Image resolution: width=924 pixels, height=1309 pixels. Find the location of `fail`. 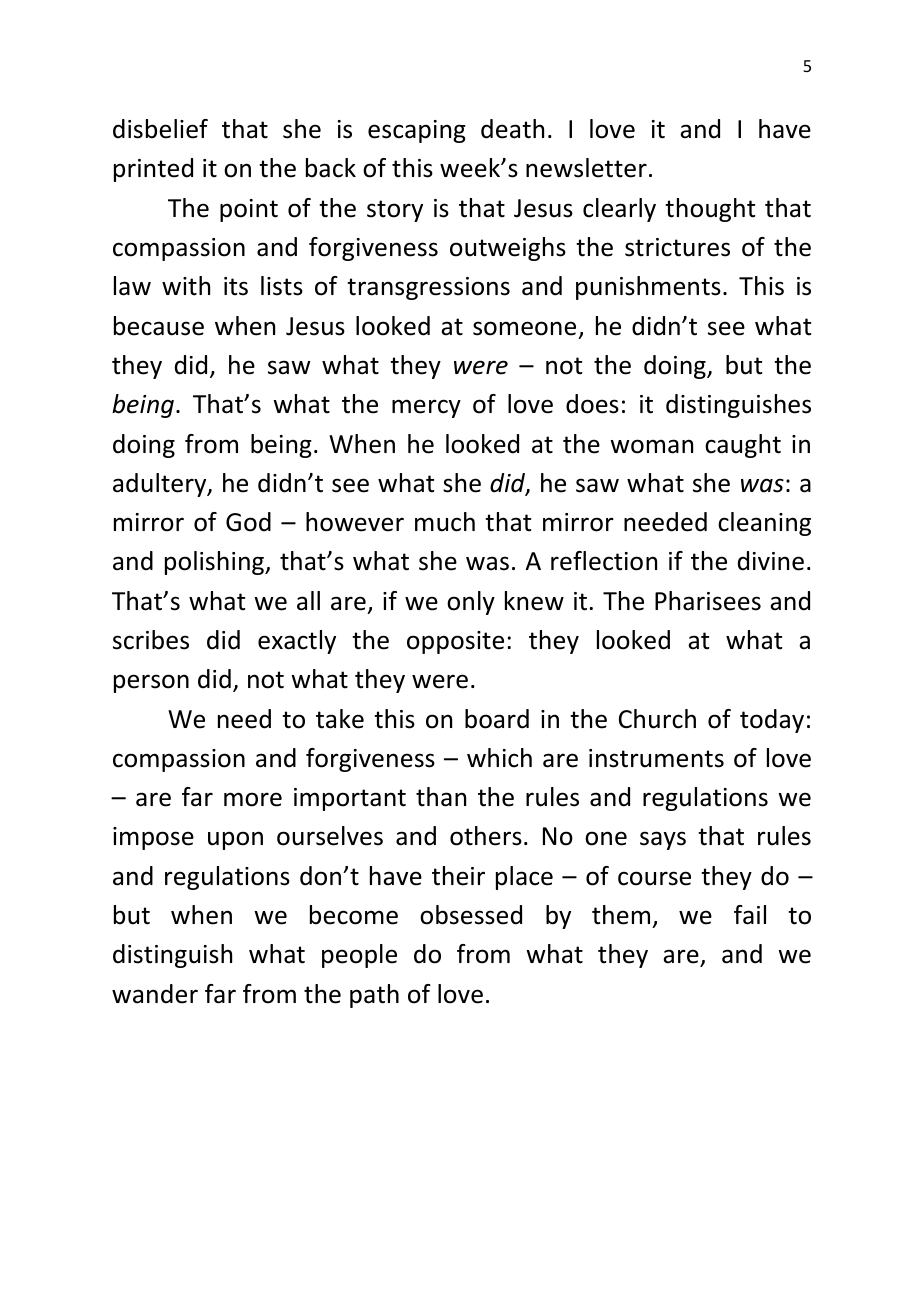

fail is located at coordinates (750, 915).
